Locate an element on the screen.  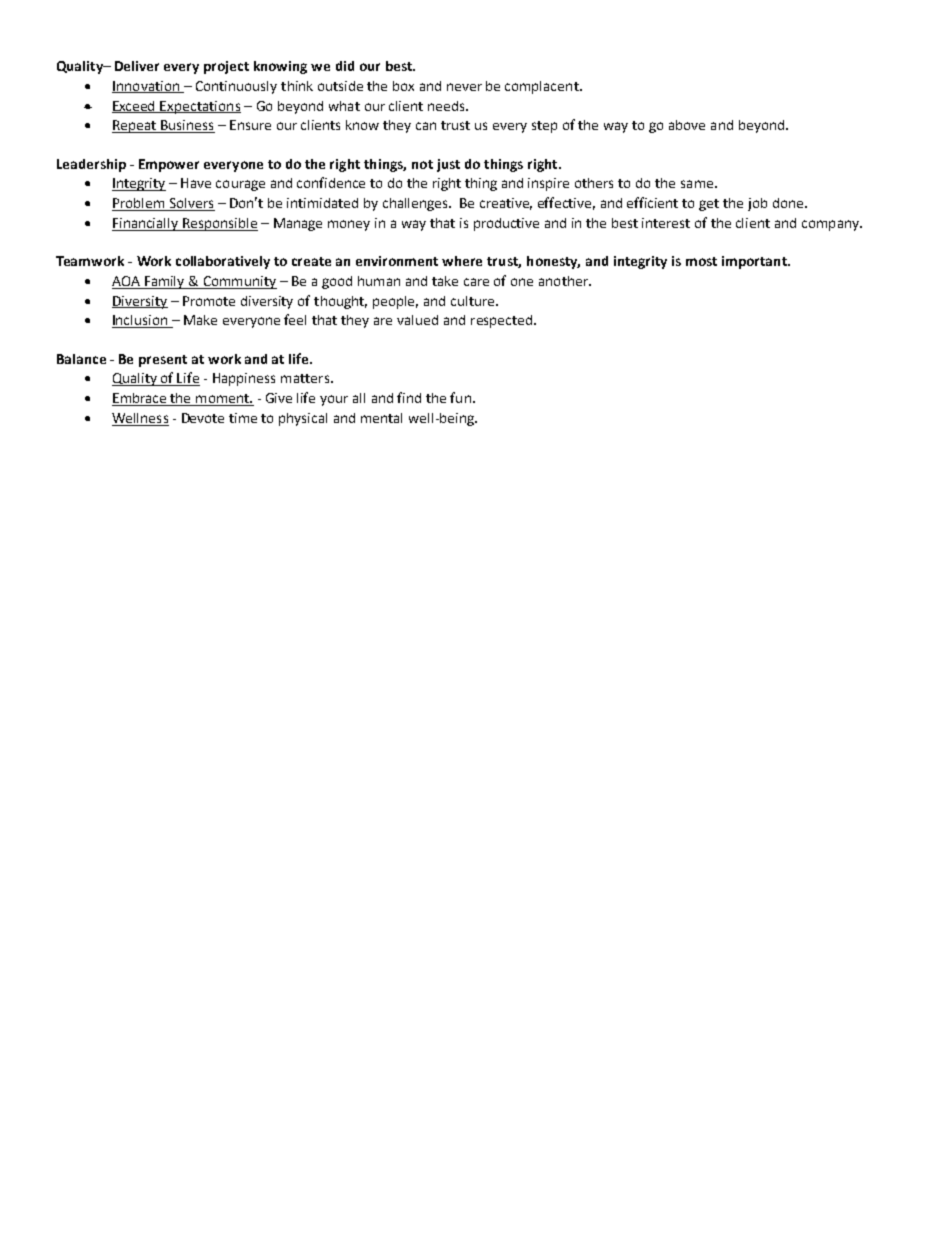
take is located at coordinates (445, 281).
